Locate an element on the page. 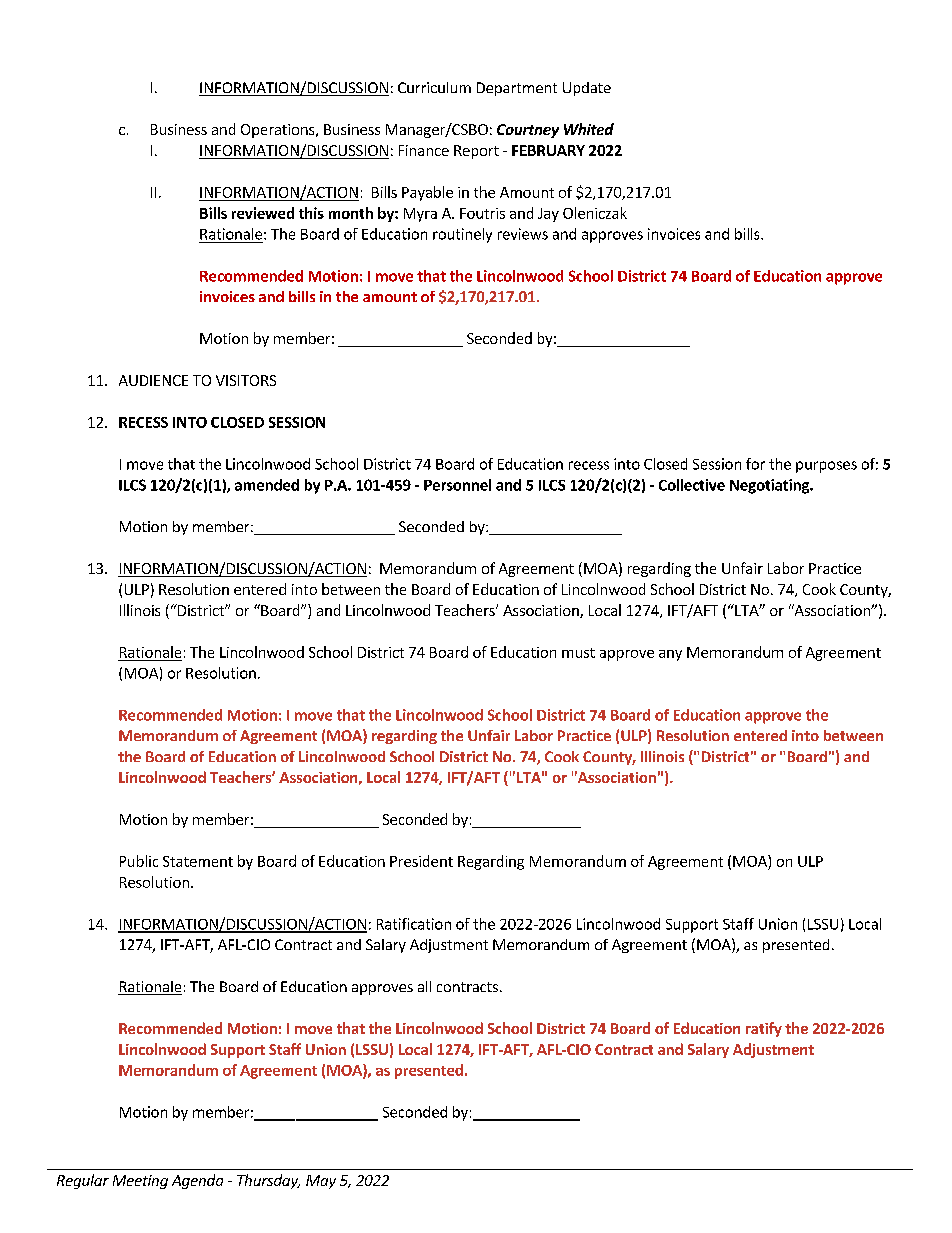 This image has width=952, height=1233. President is located at coordinates (421, 861).
